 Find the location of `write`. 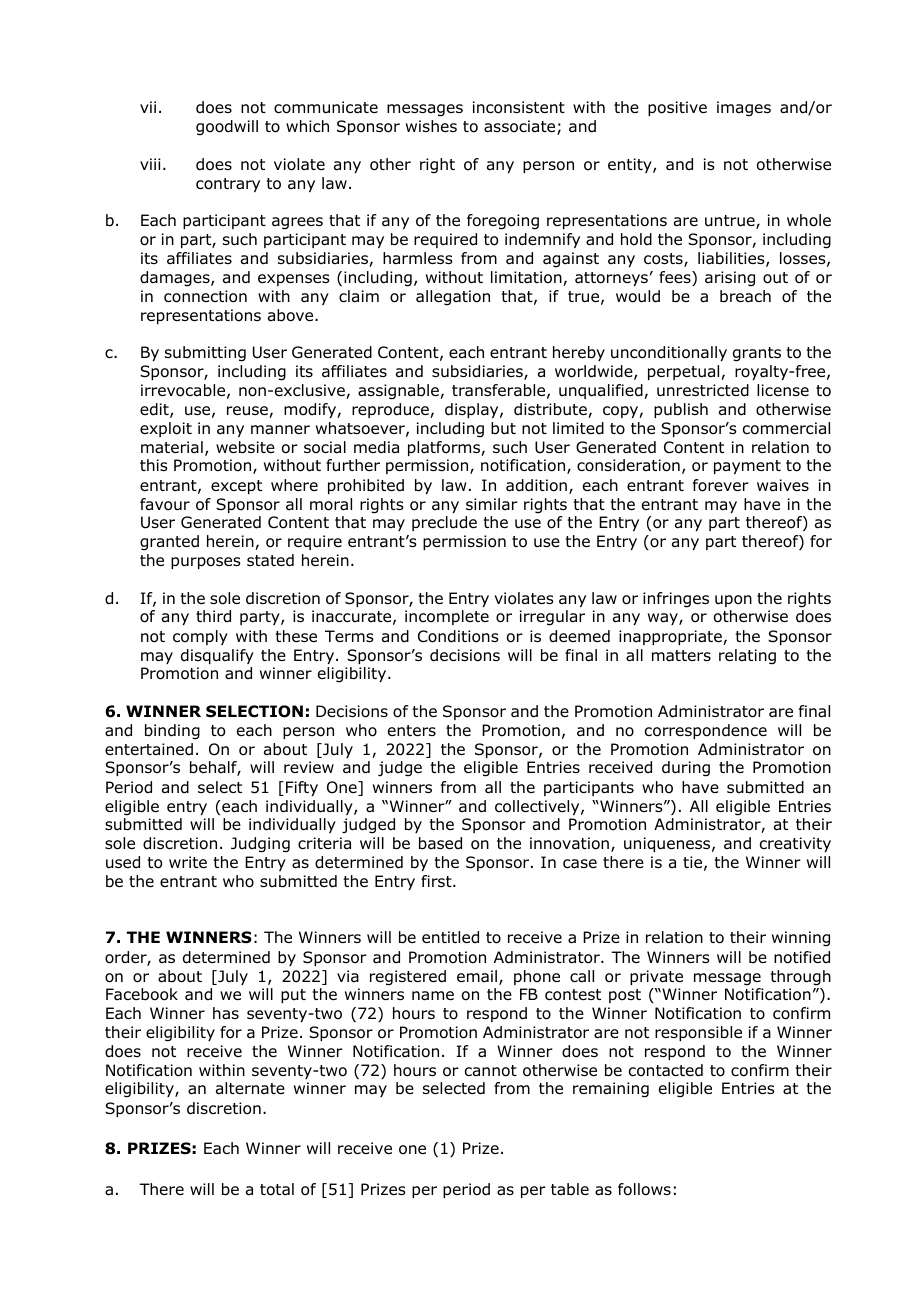

write is located at coordinates (188, 862).
